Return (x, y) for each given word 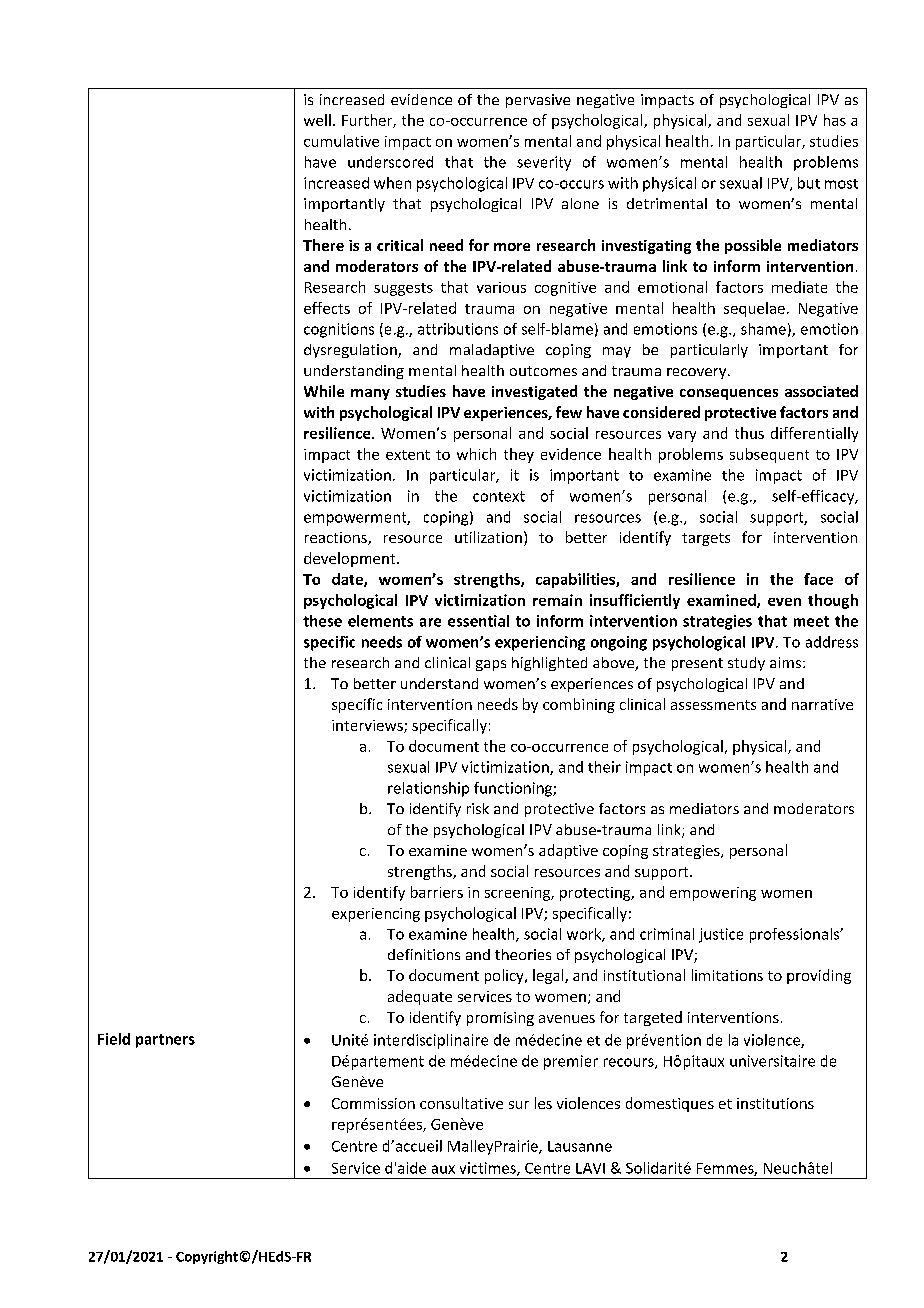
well (317, 120)
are (430, 622)
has (835, 120)
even (784, 602)
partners (165, 1041)
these (322, 621)
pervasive (538, 101)
